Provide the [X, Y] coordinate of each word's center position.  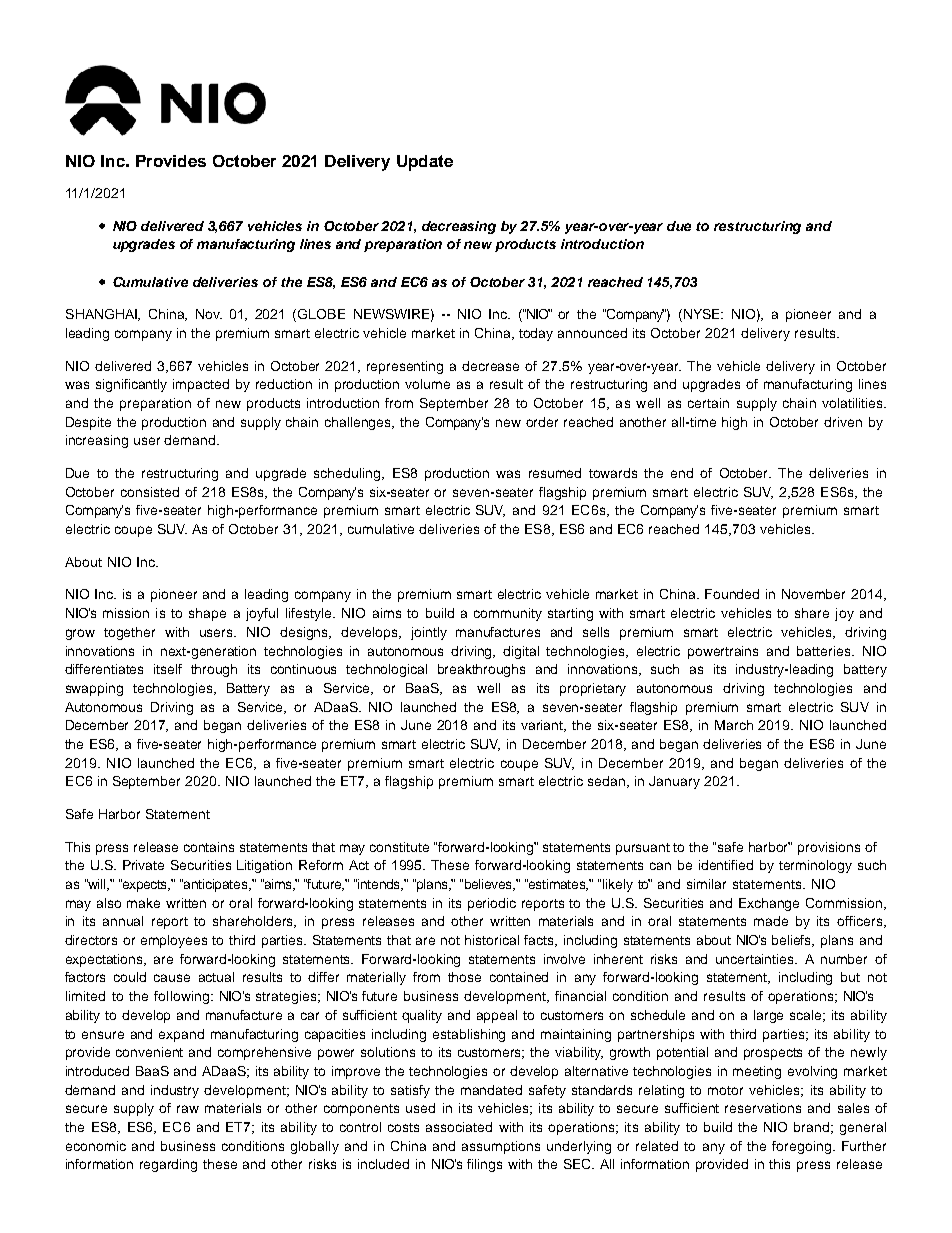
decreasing [459, 227]
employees [174, 941]
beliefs [793, 941]
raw [188, 1109]
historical [492, 940]
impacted [201, 385]
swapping [94, 689]
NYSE [703, 314]
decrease [490, 366]
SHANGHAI [103, 315]
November [813, 594]
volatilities [853, 403]
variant [543, 726]
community [508, 614]
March [734, 725]
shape [207, 614]
